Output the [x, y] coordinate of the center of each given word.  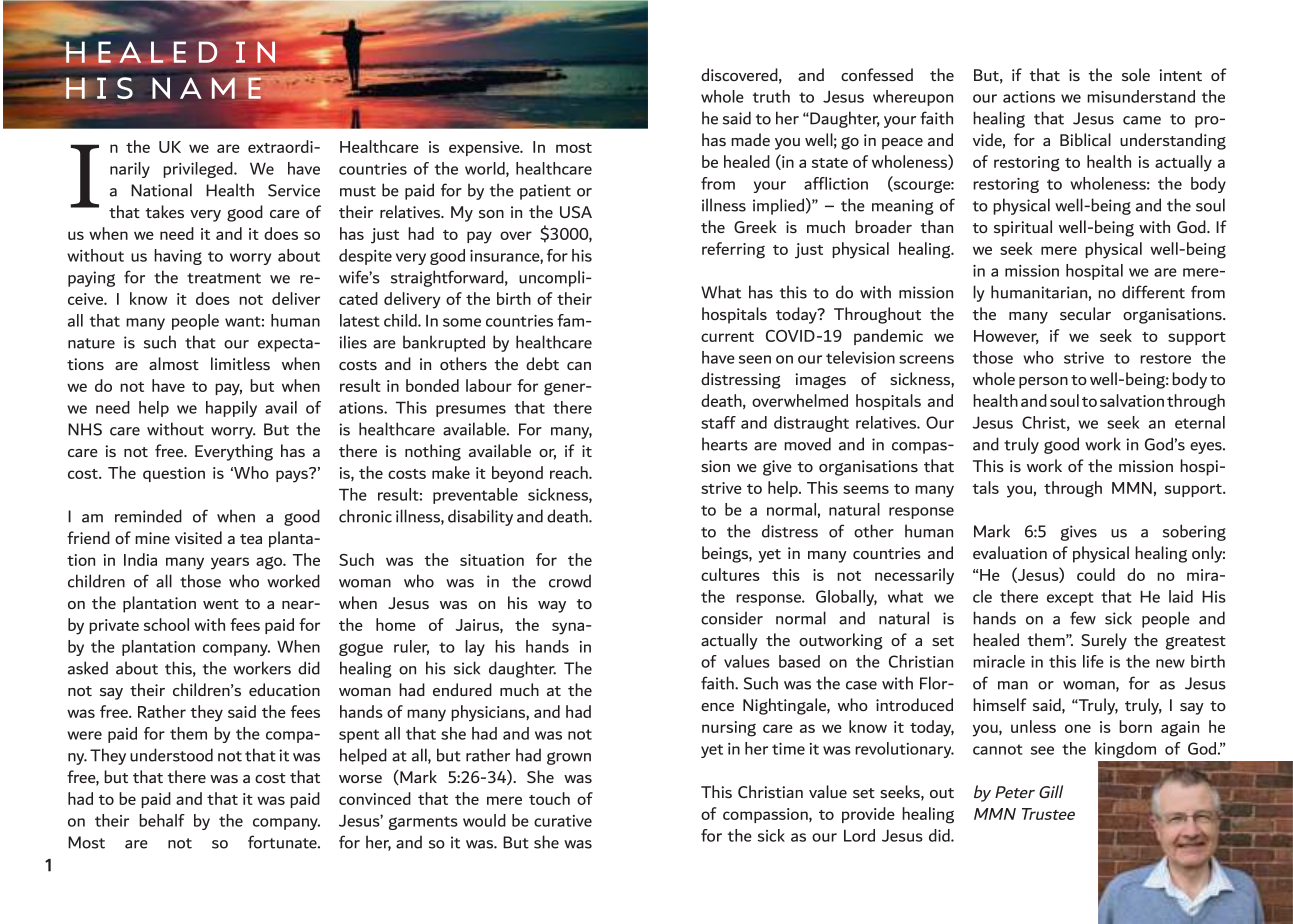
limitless [240, 363]
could [1096, 574]
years [230, 563]
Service [294, 190]
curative [563, 821]
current [727, 337]
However [1006, 337]
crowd [570, 581]
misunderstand [1141, 96]
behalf [162, 820]
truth [771, 96]
